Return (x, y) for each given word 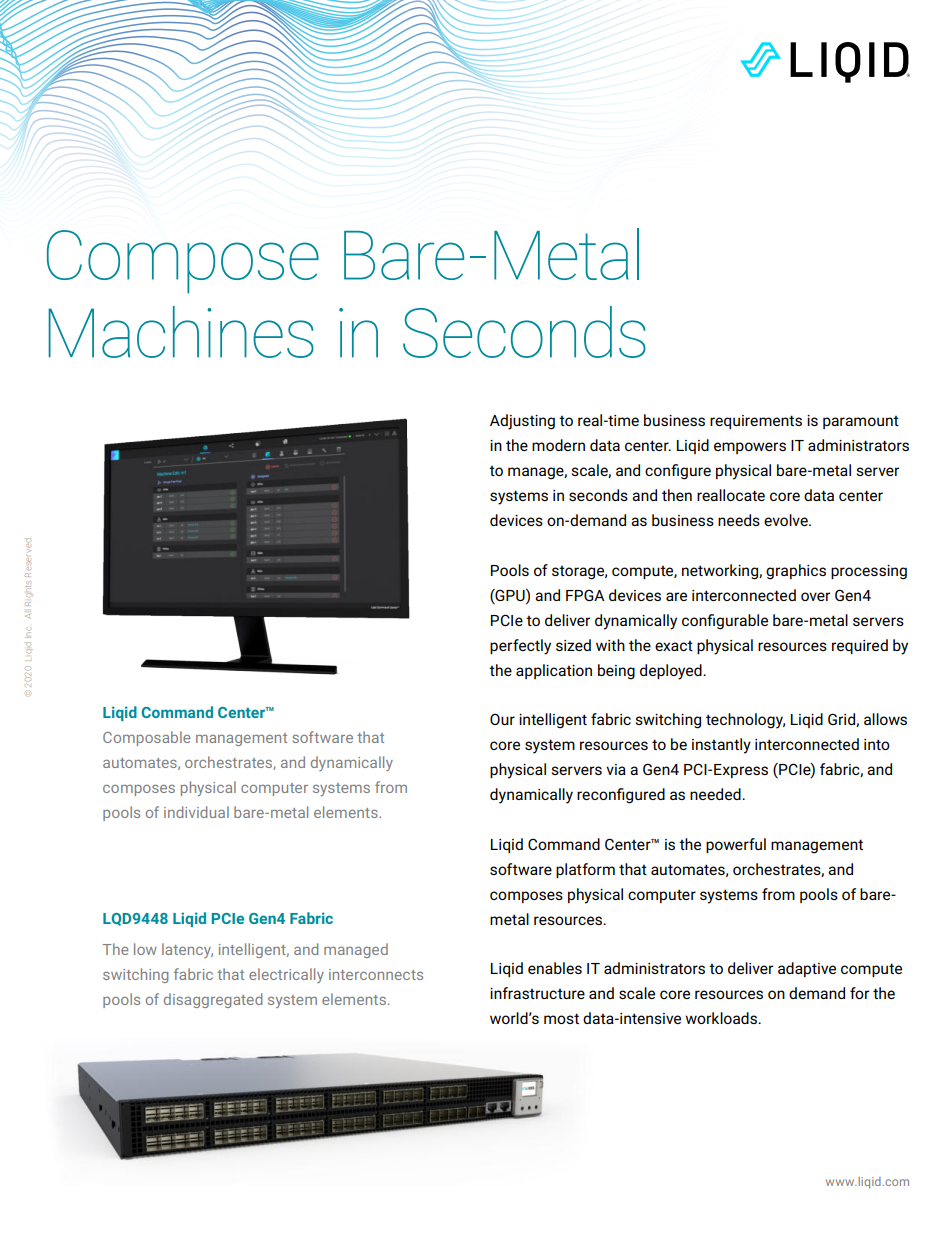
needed (716, 794)
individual (196, 812)
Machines (181, 332)
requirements (756, 422)
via (616, 769)
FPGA (585, 595)
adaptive (807, 969)
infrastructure (537, 993)
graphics (796, 572)
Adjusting (522, 422)
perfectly (520, 647)
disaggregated (213, 1000)
